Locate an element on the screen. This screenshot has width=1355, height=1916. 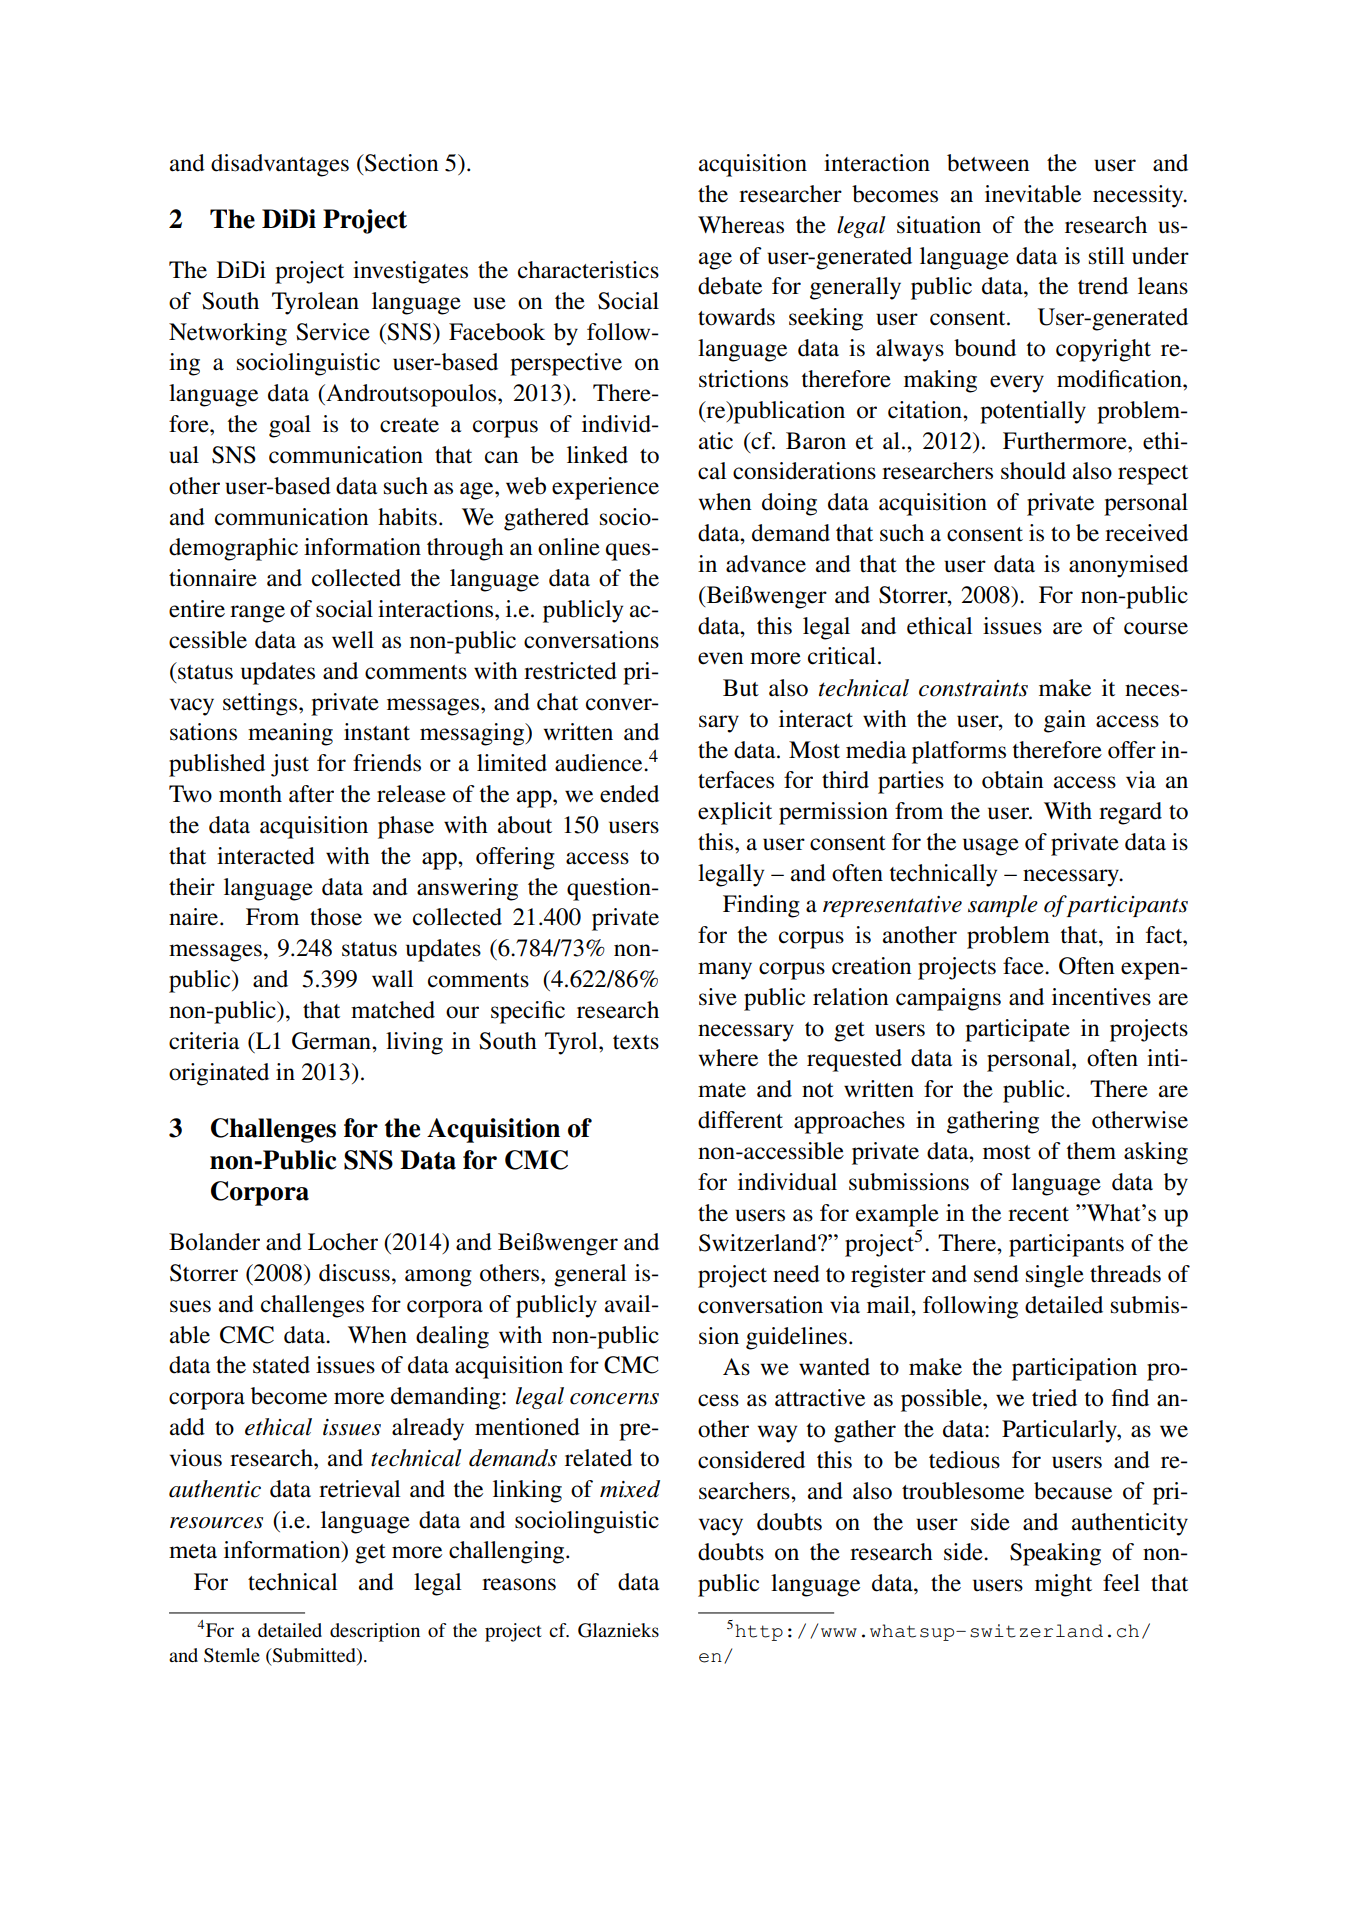
disadvantages is located at coordinates (280, 165).
